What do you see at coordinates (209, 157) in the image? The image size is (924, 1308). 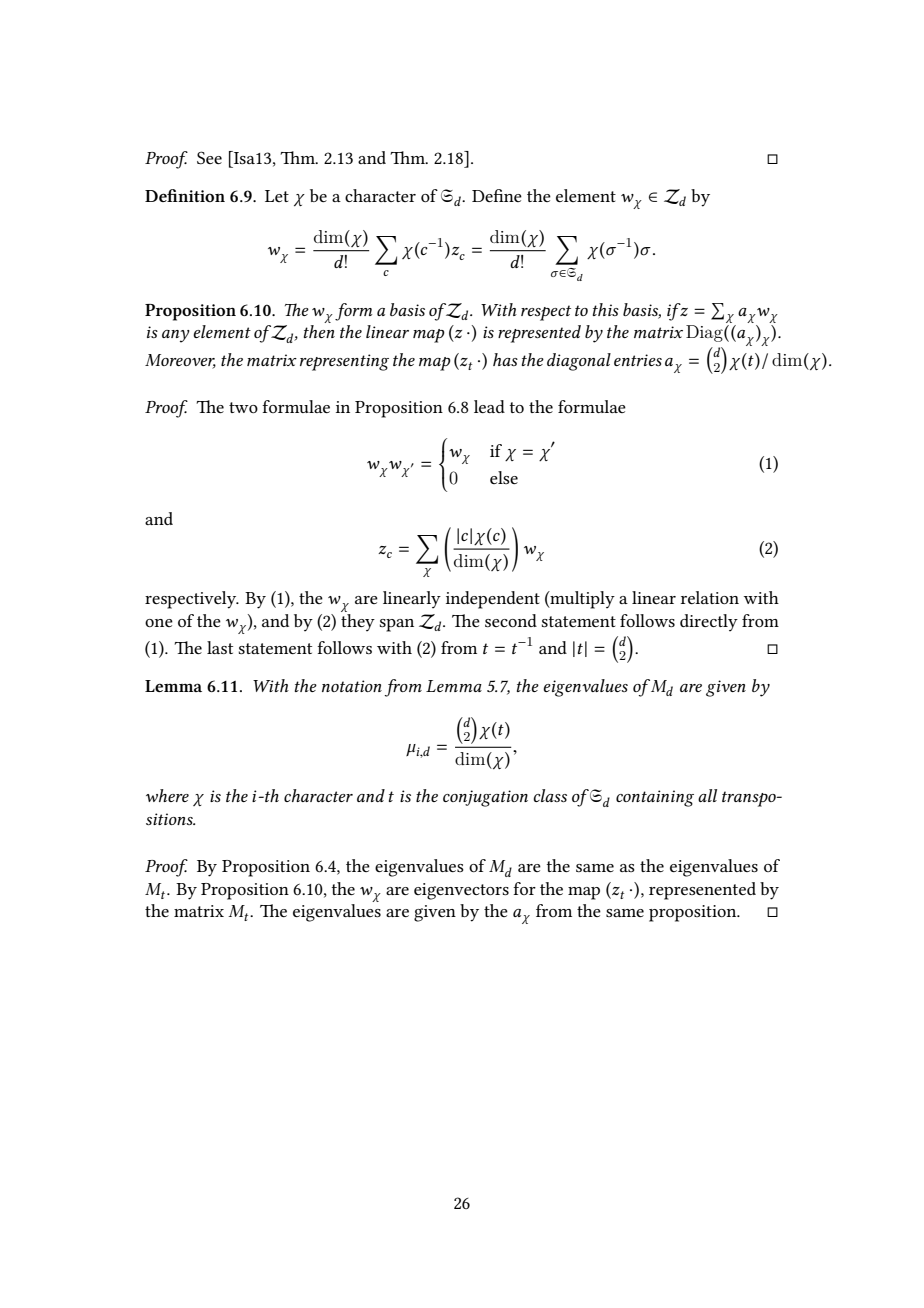 I see `See` at bounding box center [209, 157].
